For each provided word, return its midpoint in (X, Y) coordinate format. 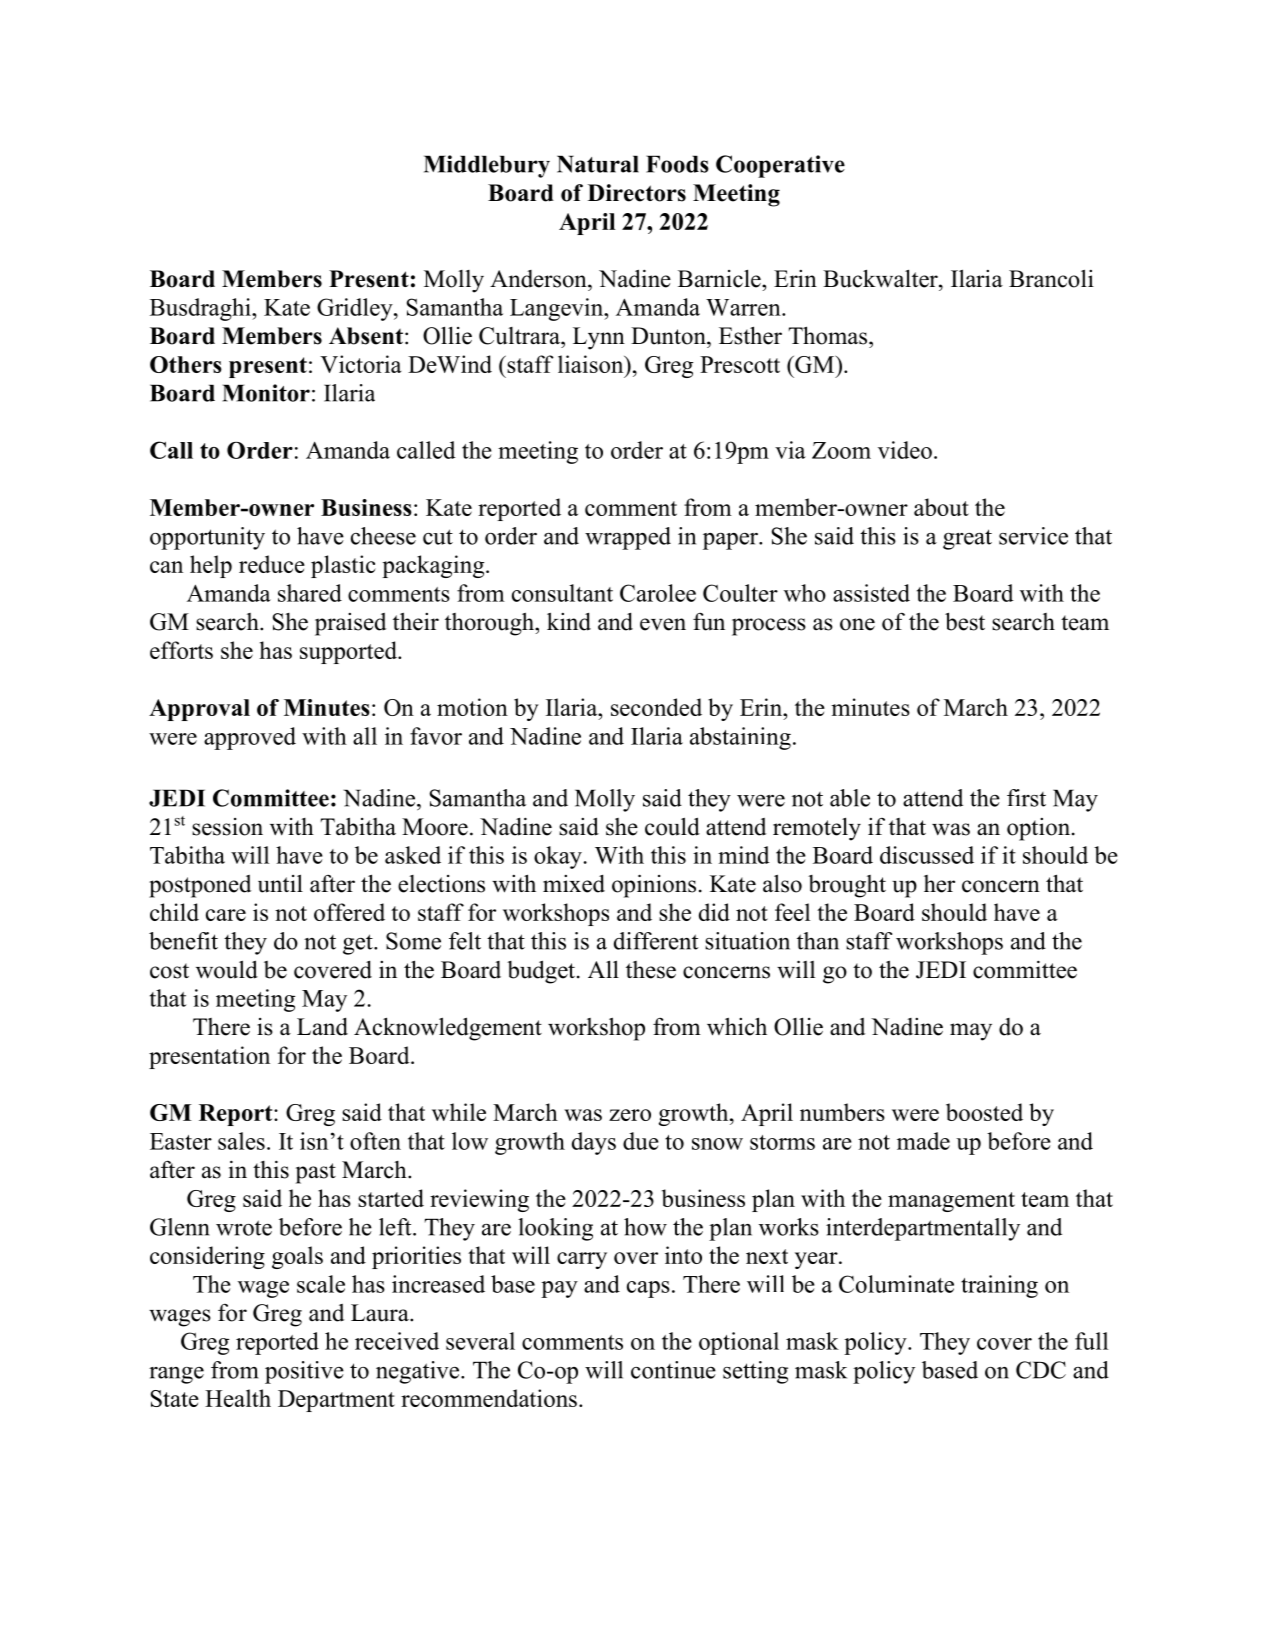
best (965, 621)
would (227, 969)
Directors (637, 193)
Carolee (658, 593)
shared (310, 593)
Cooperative (780, 166)
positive (304, 1372)
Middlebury (487, 166)
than (818, 941)
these (651, 970)
